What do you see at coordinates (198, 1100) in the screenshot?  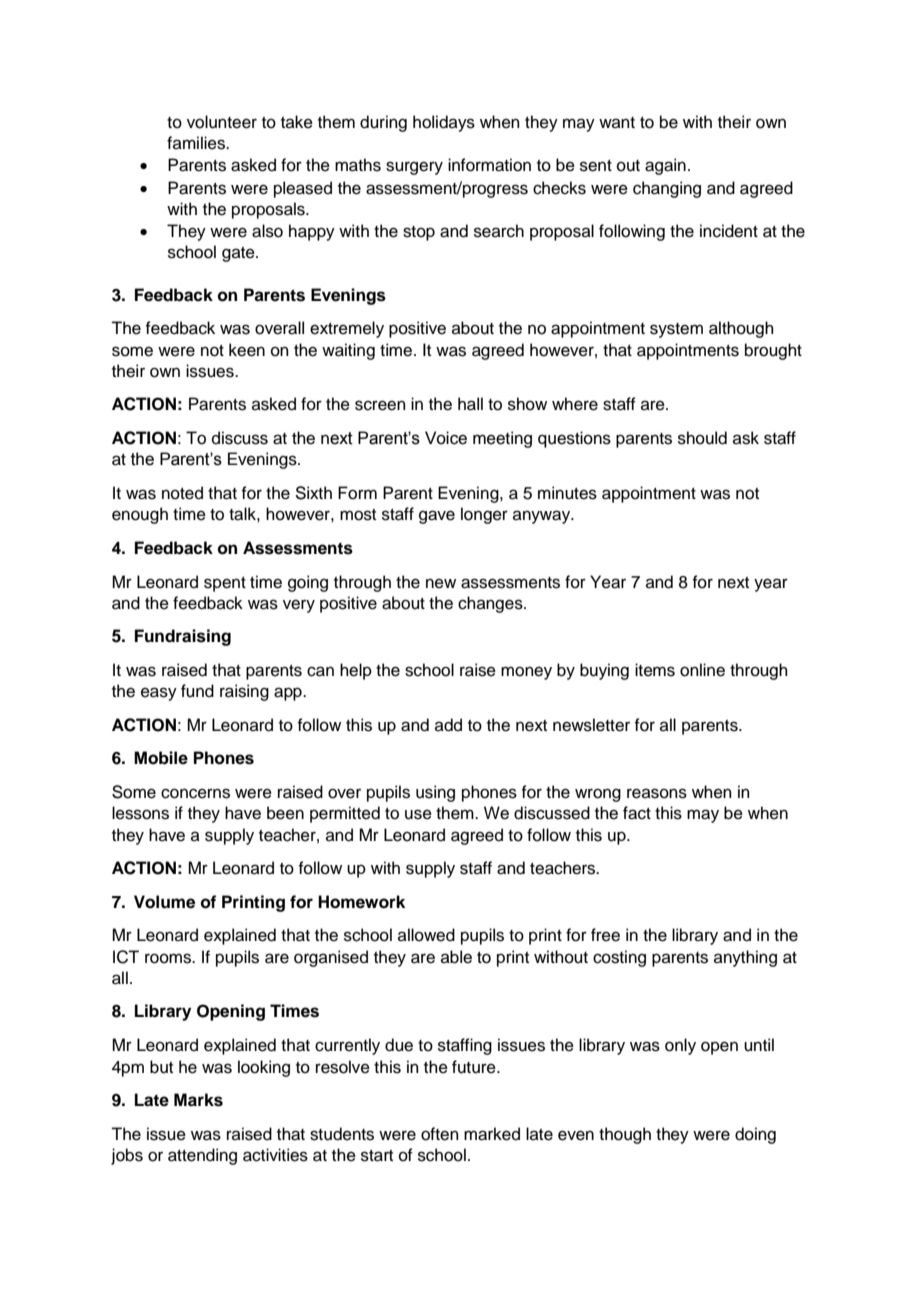 I see `Marks` at bounding box center [198, 1100].
